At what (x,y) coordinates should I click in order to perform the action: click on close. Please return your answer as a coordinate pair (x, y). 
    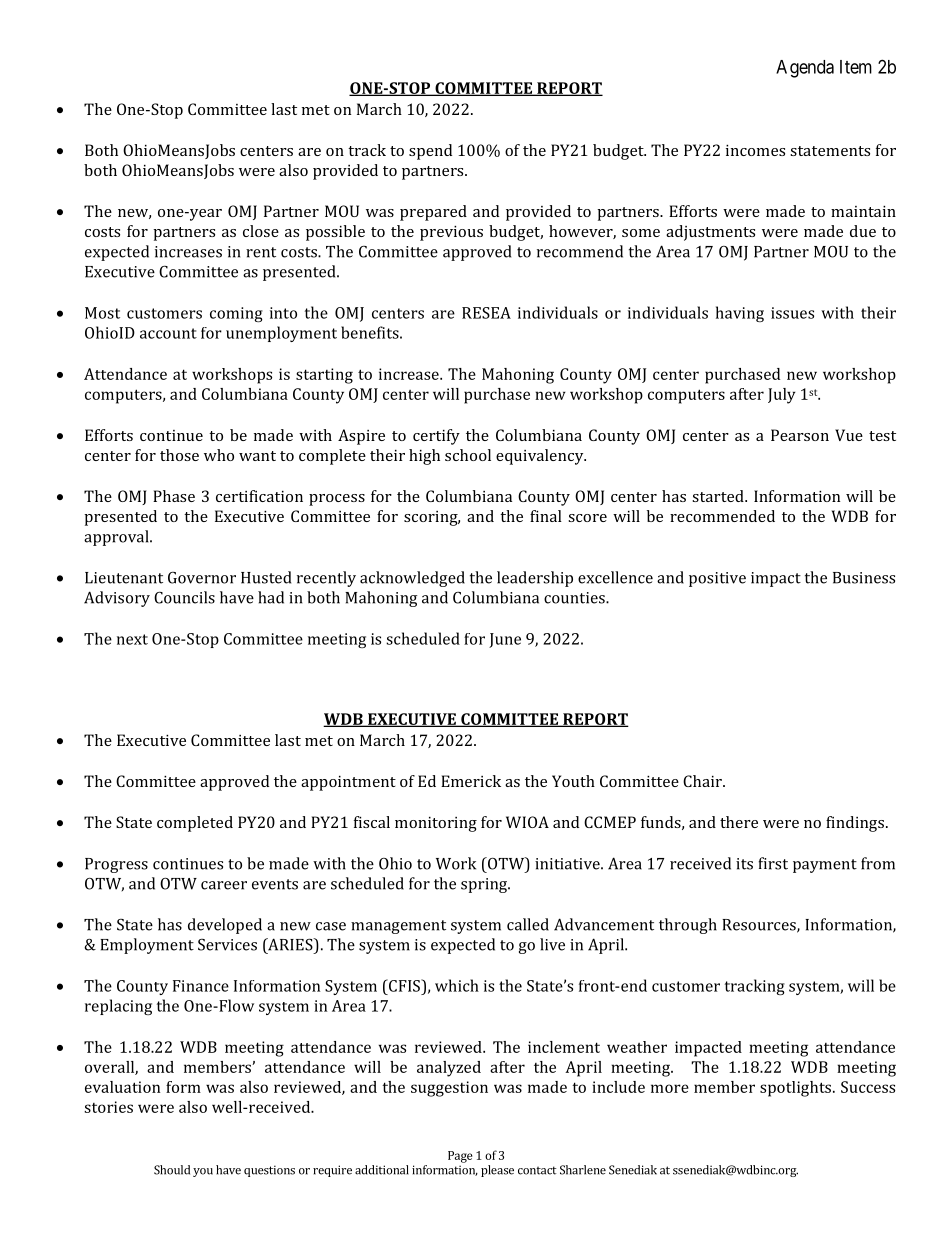
    Looking at the image, I should click on (261, 231).
